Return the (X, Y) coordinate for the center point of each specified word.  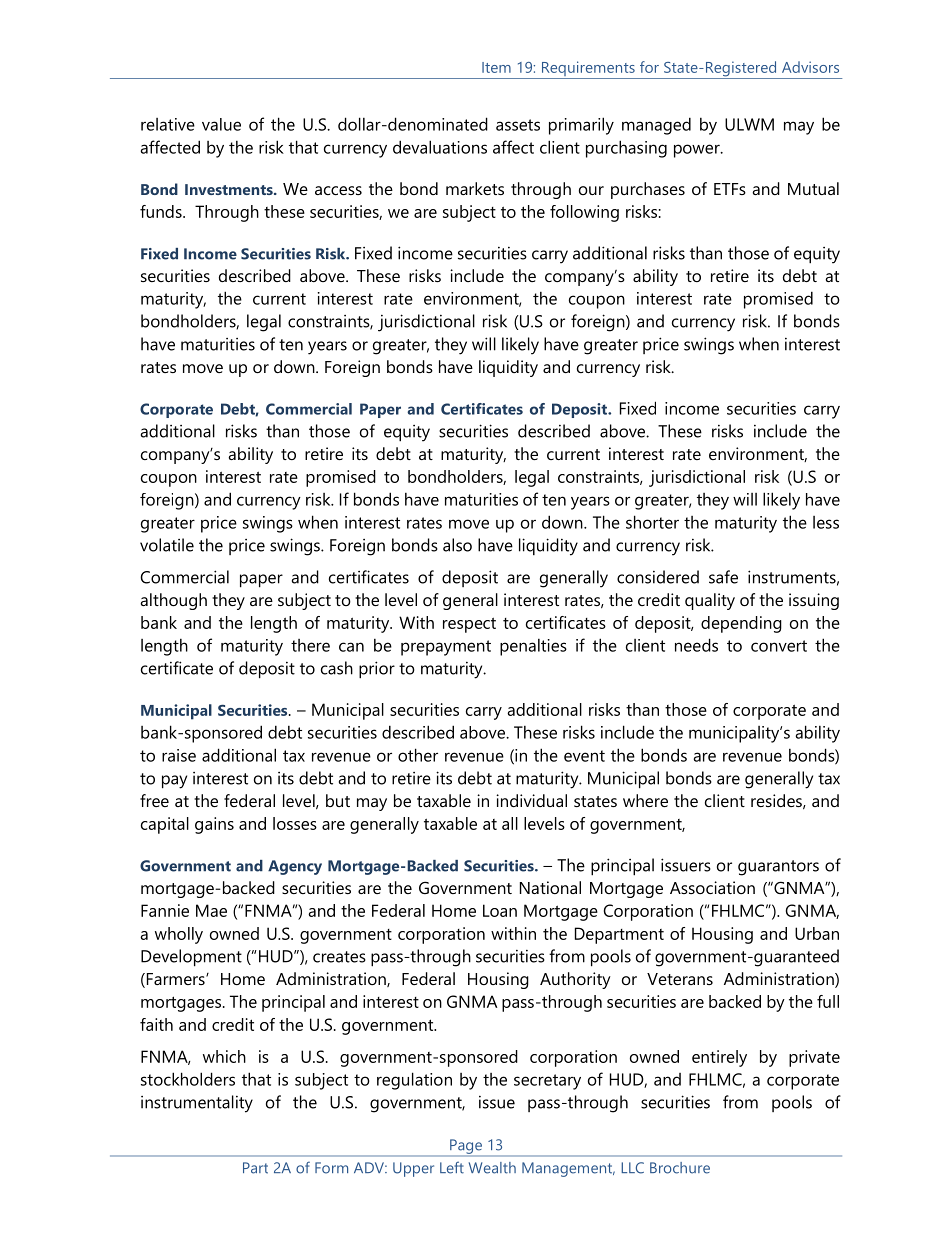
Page (466, 1147)
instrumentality (197, 1104)
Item (496, 67)
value (221, 124)
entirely (719, 1058)
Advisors (810, 67)
